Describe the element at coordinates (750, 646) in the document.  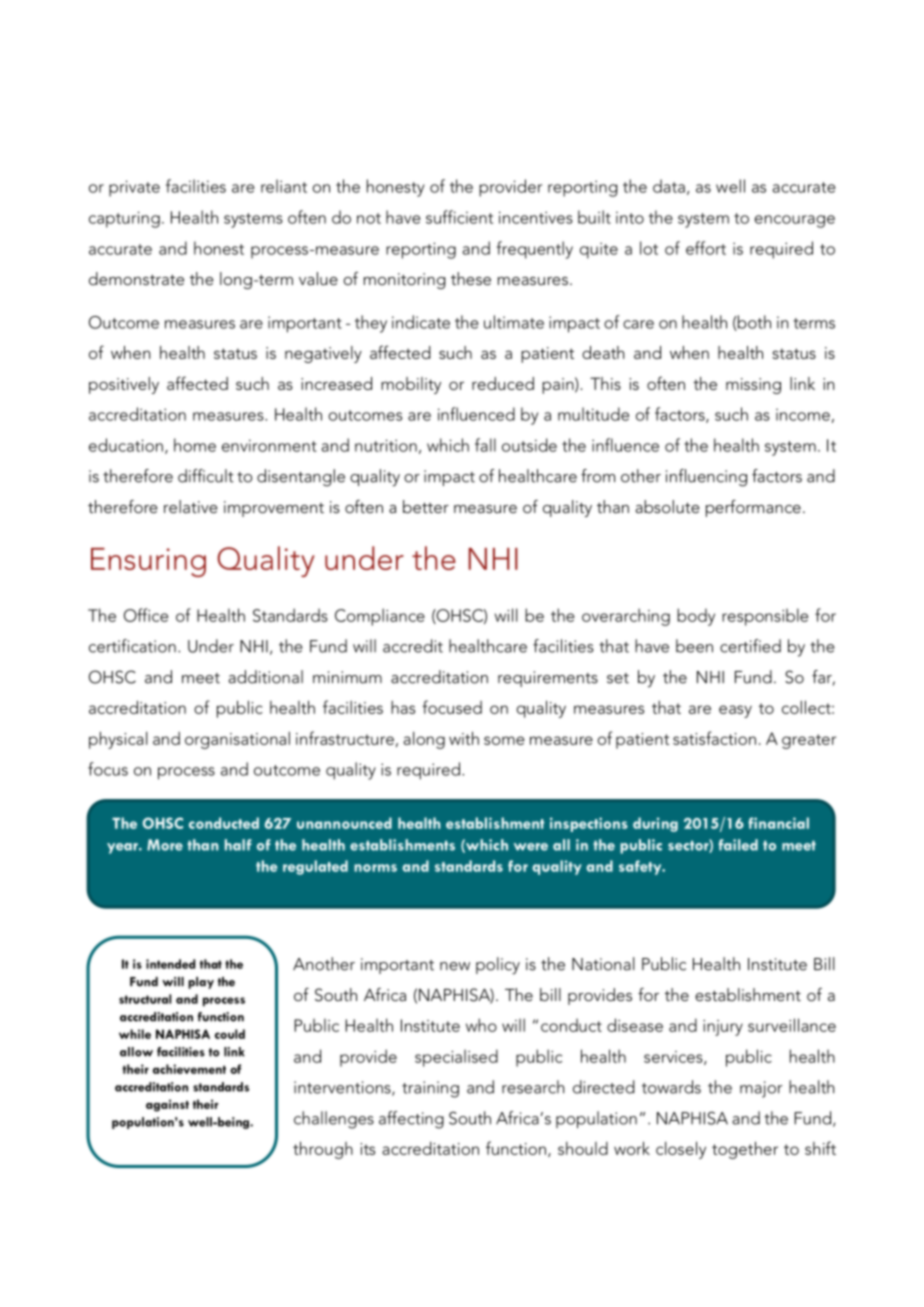
I see `certified` at that location.
